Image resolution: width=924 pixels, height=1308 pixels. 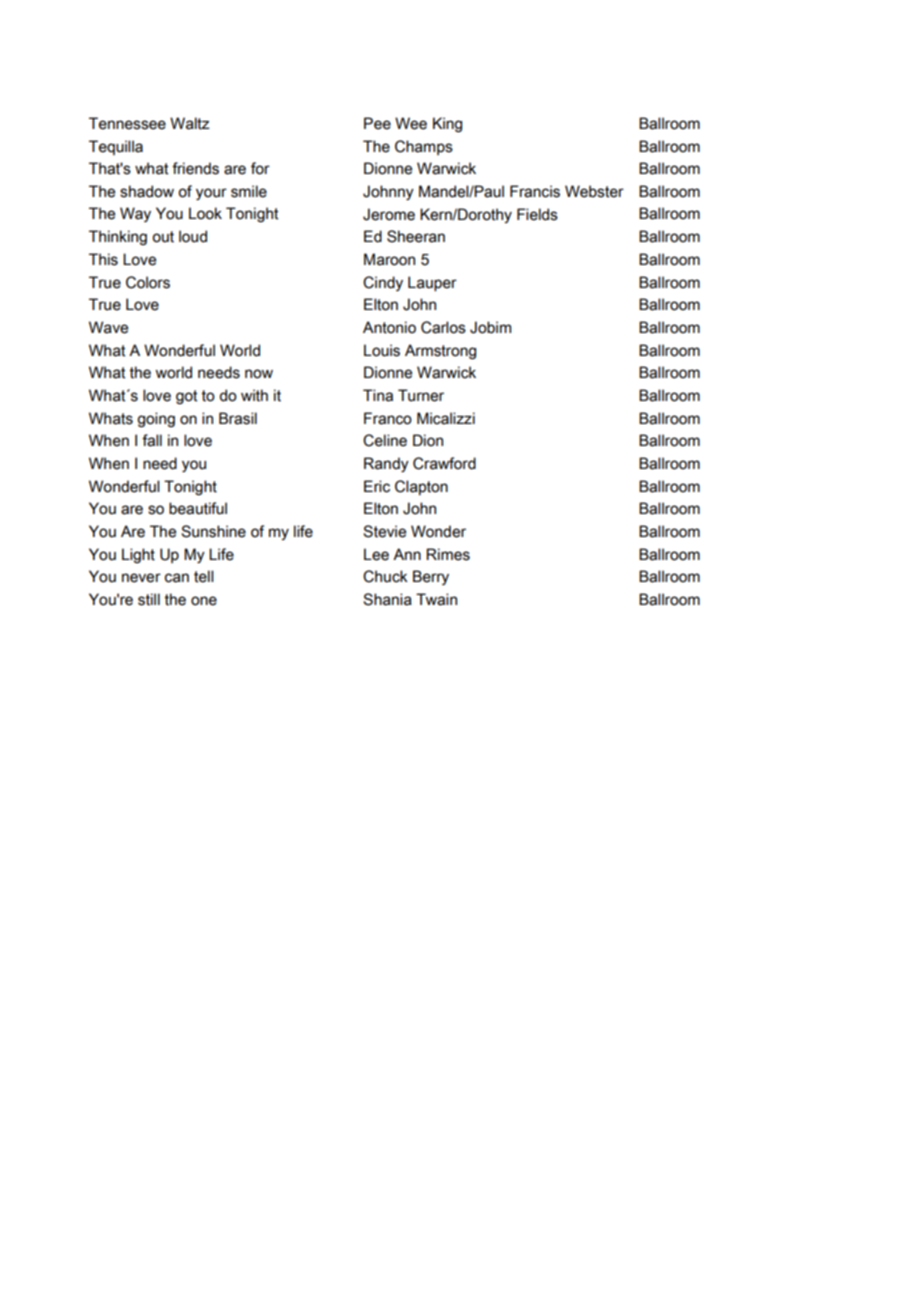 What do you see at coordinates (377, 123) in the image?
I see `Pee` at bounding box center [377, 123].
